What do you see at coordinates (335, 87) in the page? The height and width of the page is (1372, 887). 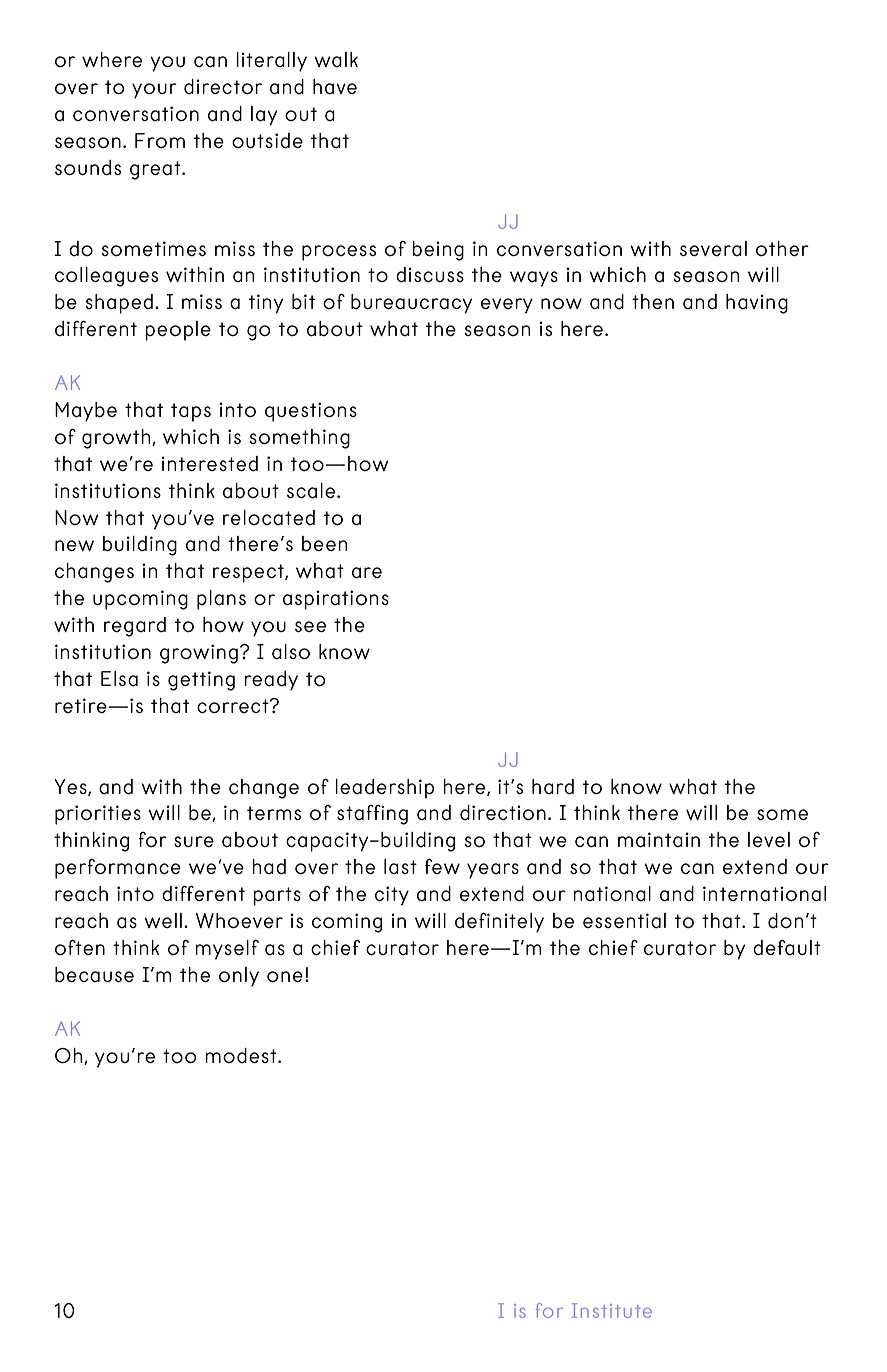 I see `have` at bounding box center [335, 87].
